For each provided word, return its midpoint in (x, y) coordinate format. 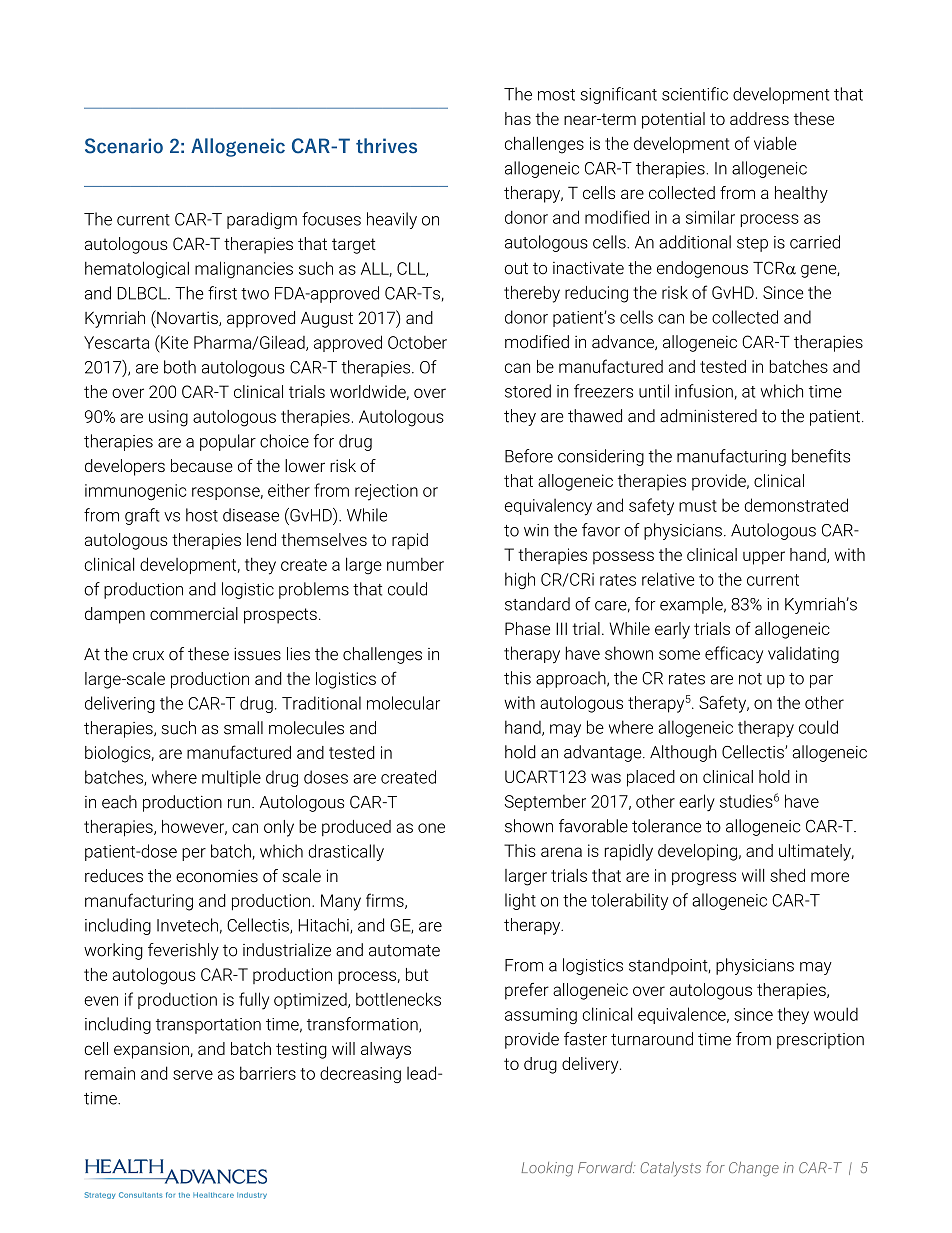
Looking (547, 1169)
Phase (527, 628)
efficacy (734, 654)
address (759, 118)
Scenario (124, 146)
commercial (194, 613)
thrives (386, 146)
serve (193, 1075)
